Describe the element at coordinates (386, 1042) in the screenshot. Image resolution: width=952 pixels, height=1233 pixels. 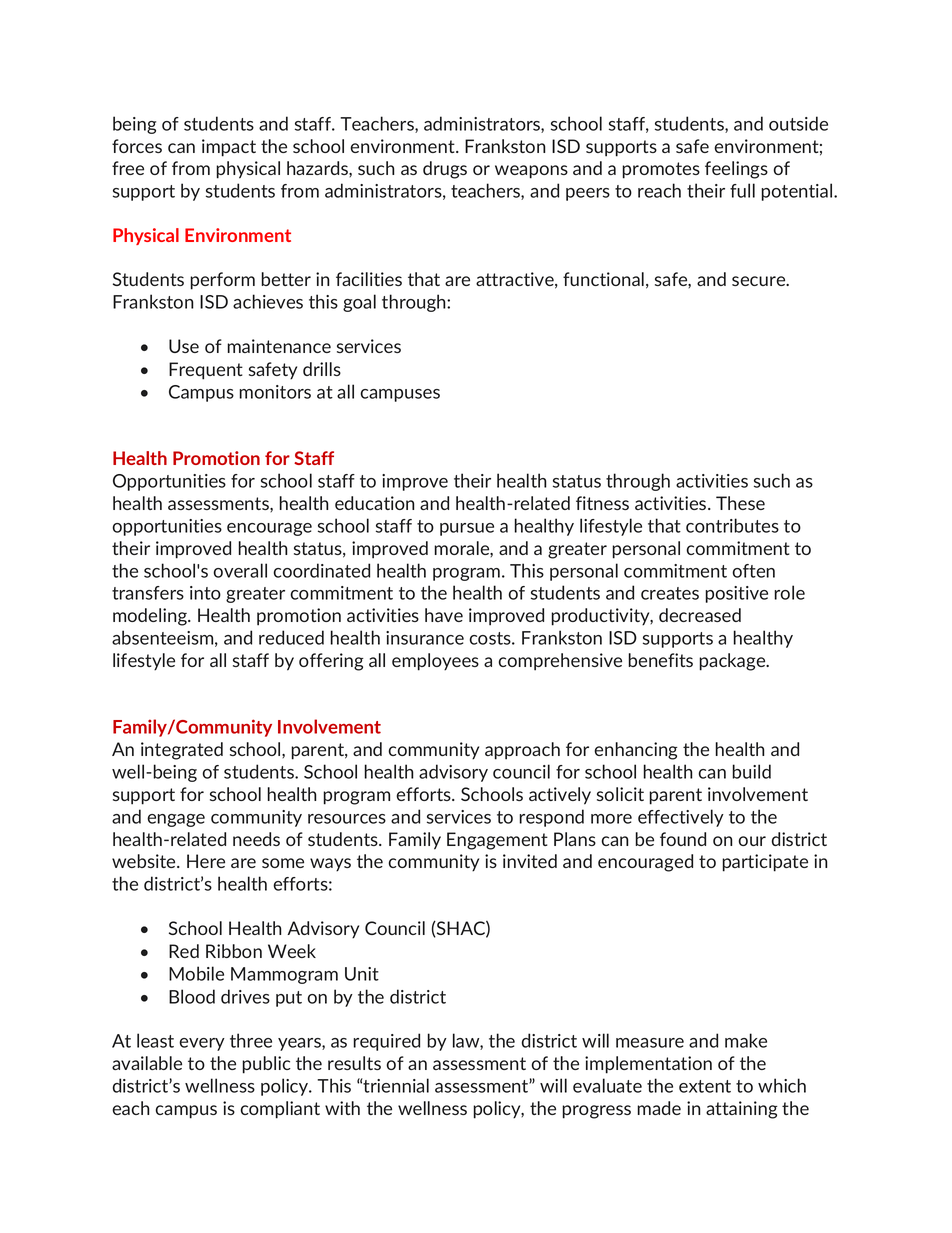
I see `required` at that location.
